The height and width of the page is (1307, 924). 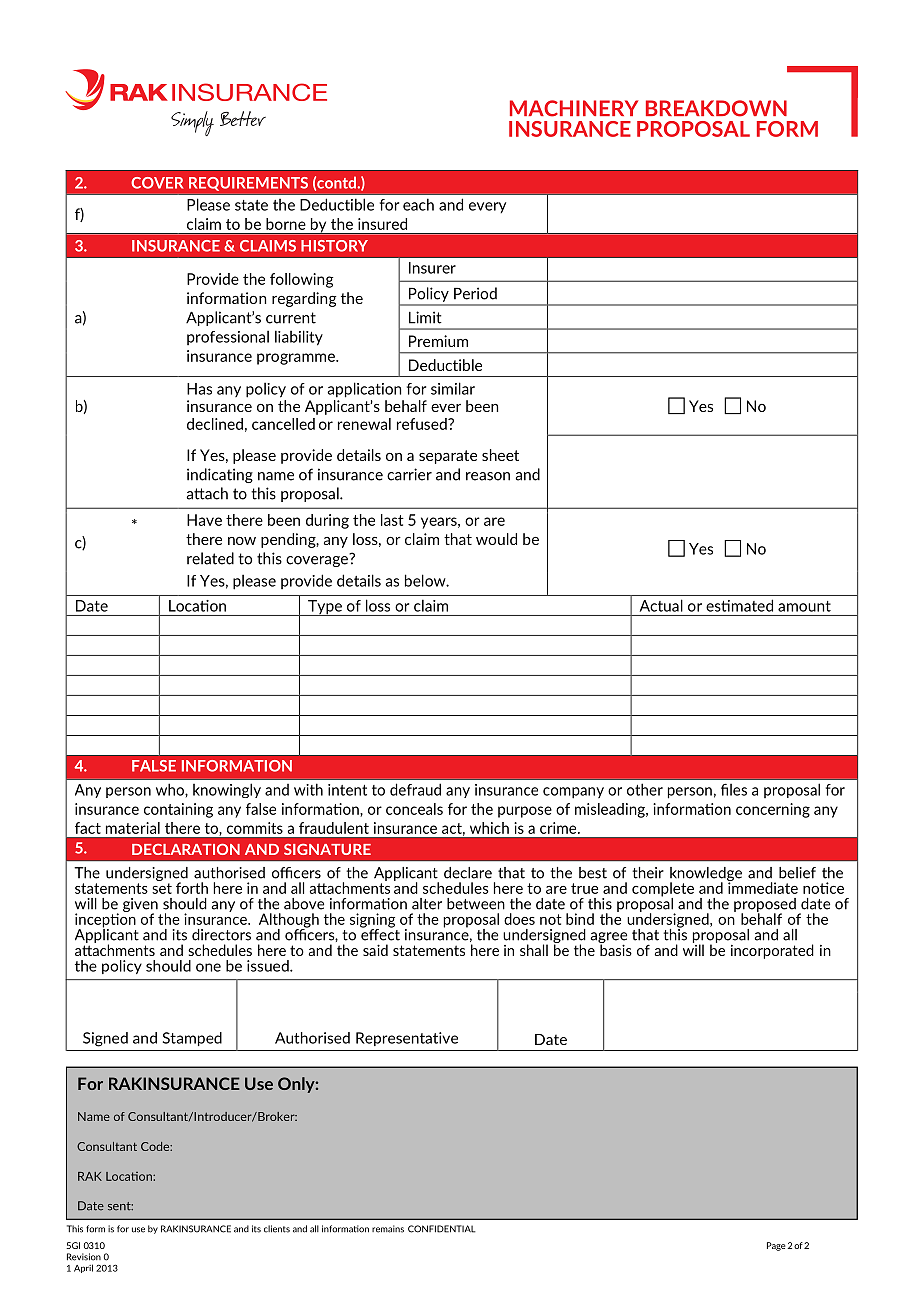 What do you see at coordinates (476, 904) in the page?
I see `between` at bounding box center [476, 904].
